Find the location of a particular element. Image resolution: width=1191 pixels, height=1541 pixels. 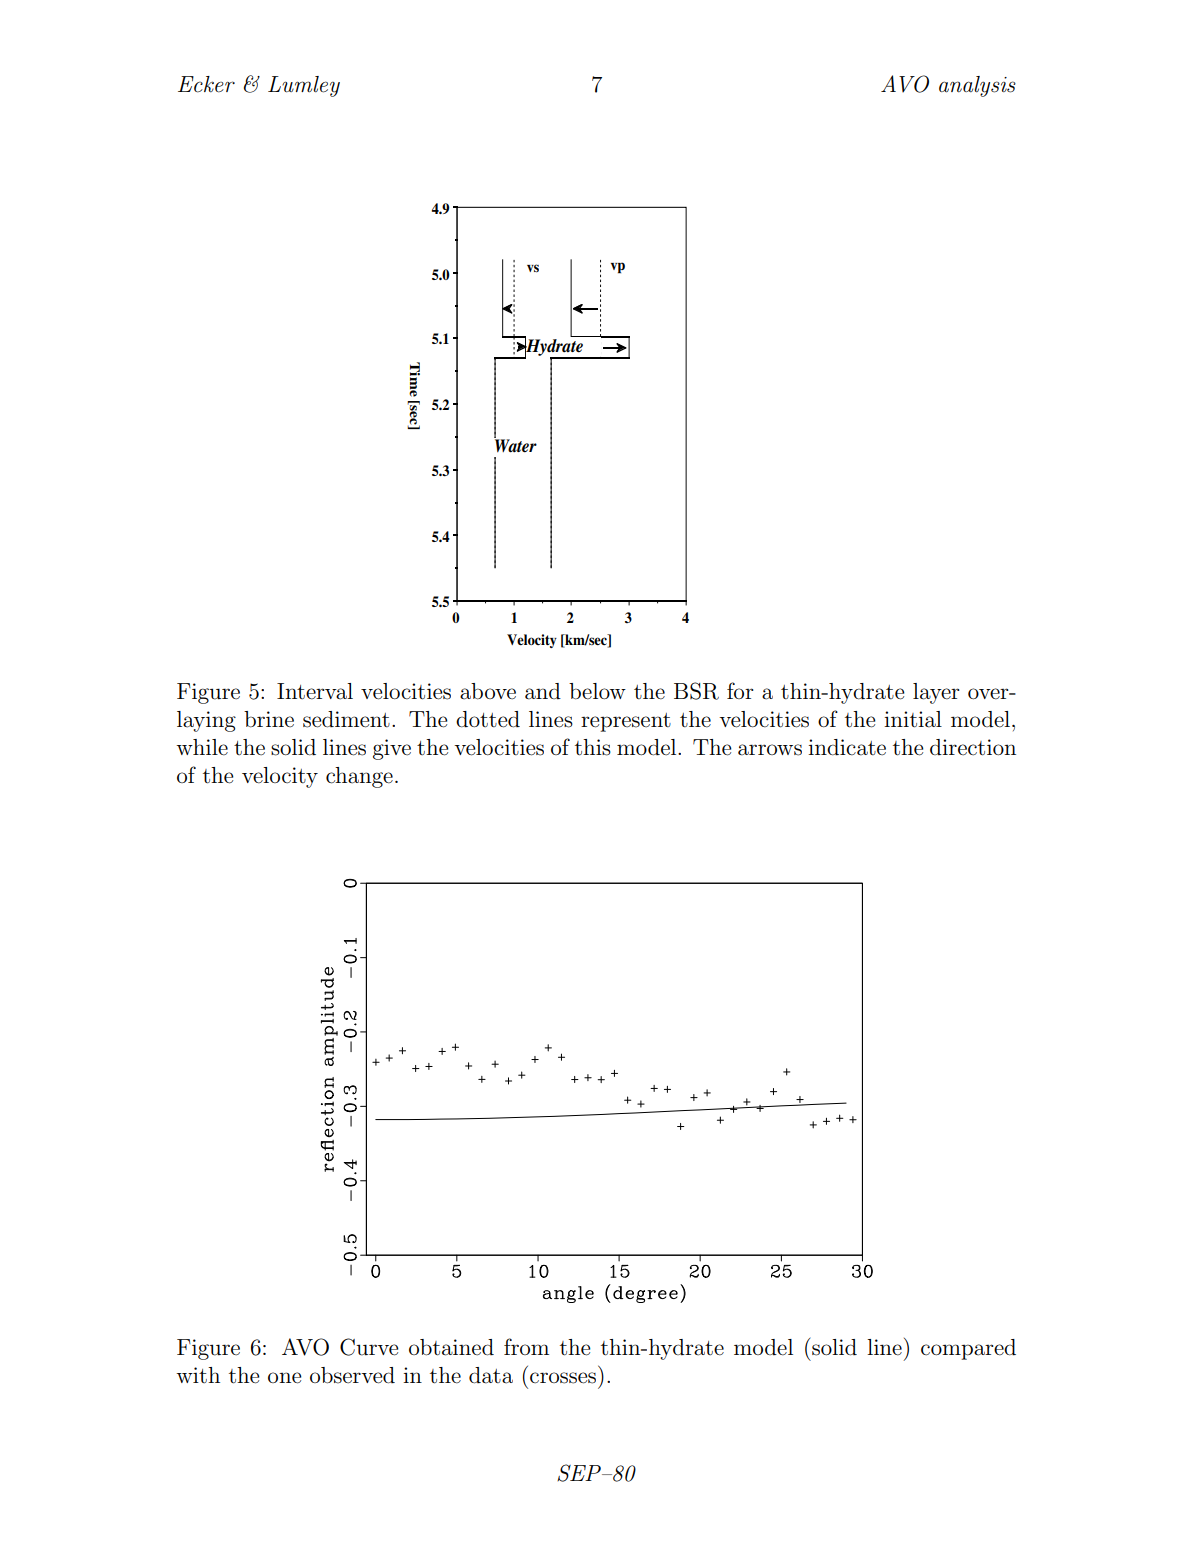

analysis is located at coordinates (977, 86).
